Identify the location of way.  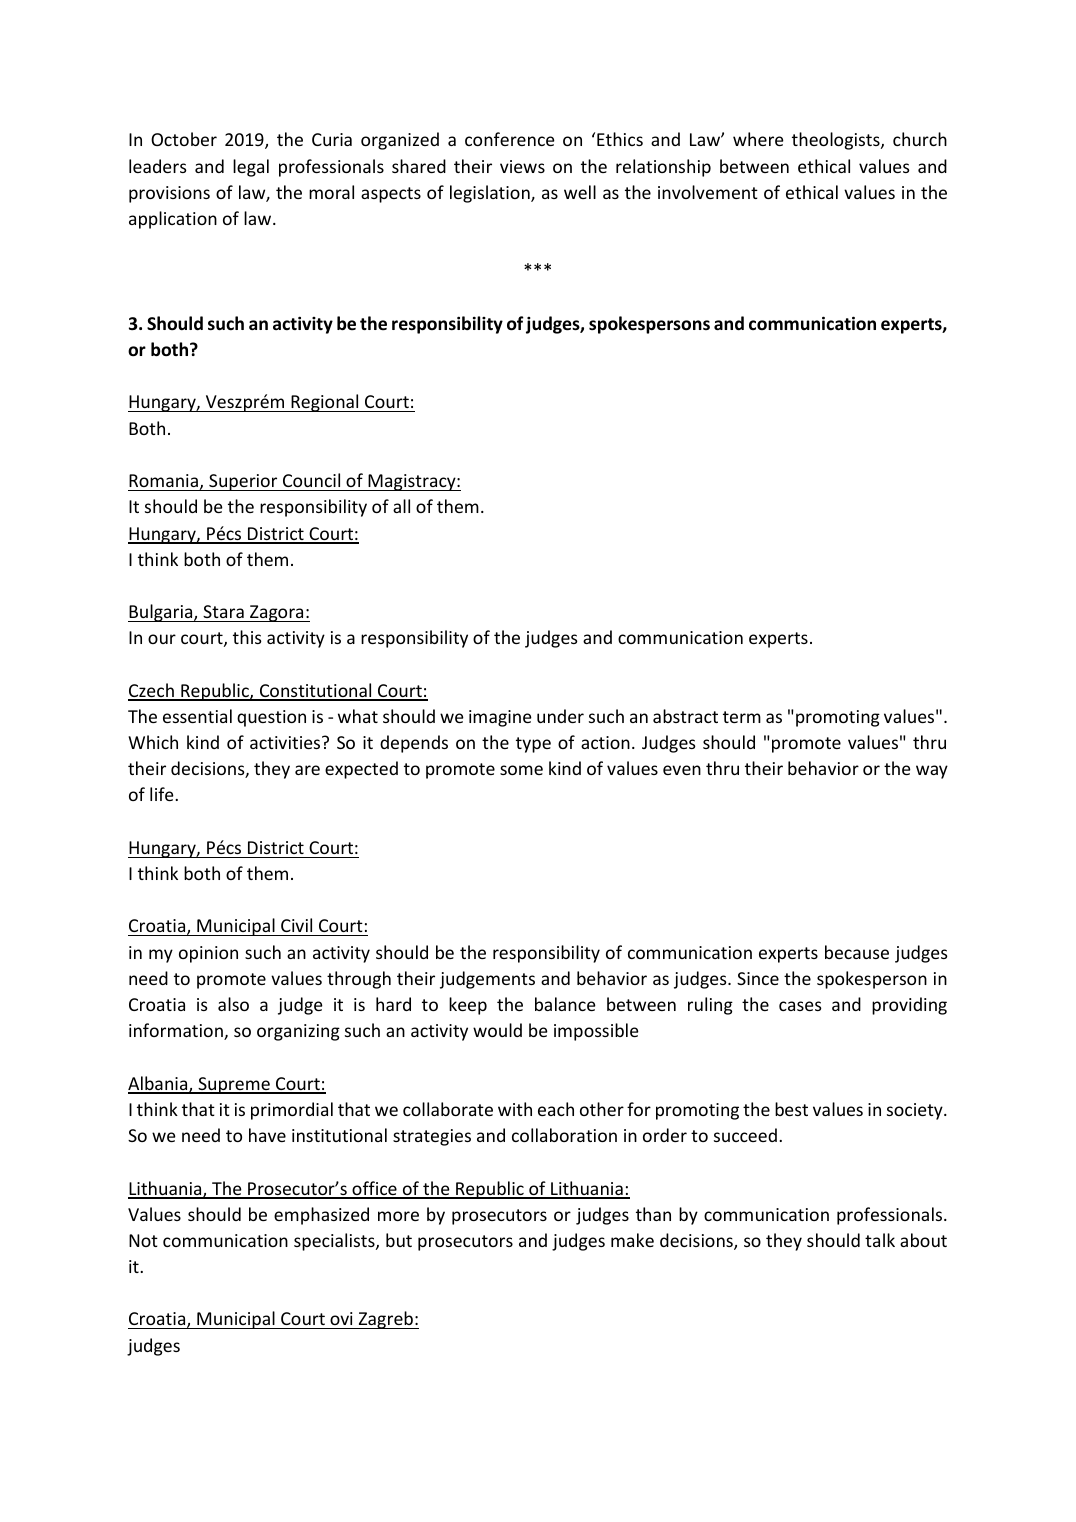
(932, 772).
